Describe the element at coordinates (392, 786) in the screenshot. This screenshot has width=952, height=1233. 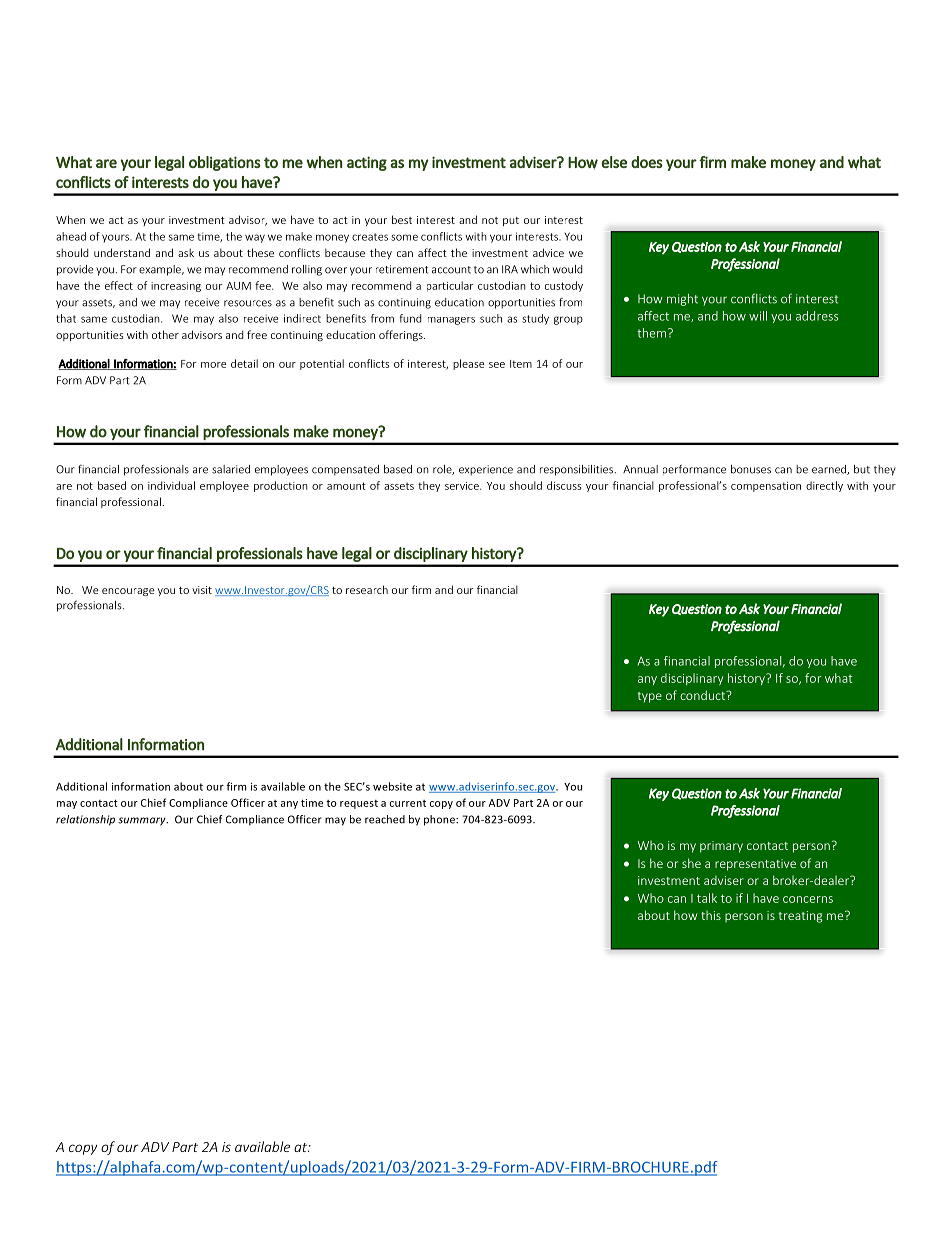
I see `website` at that location.
